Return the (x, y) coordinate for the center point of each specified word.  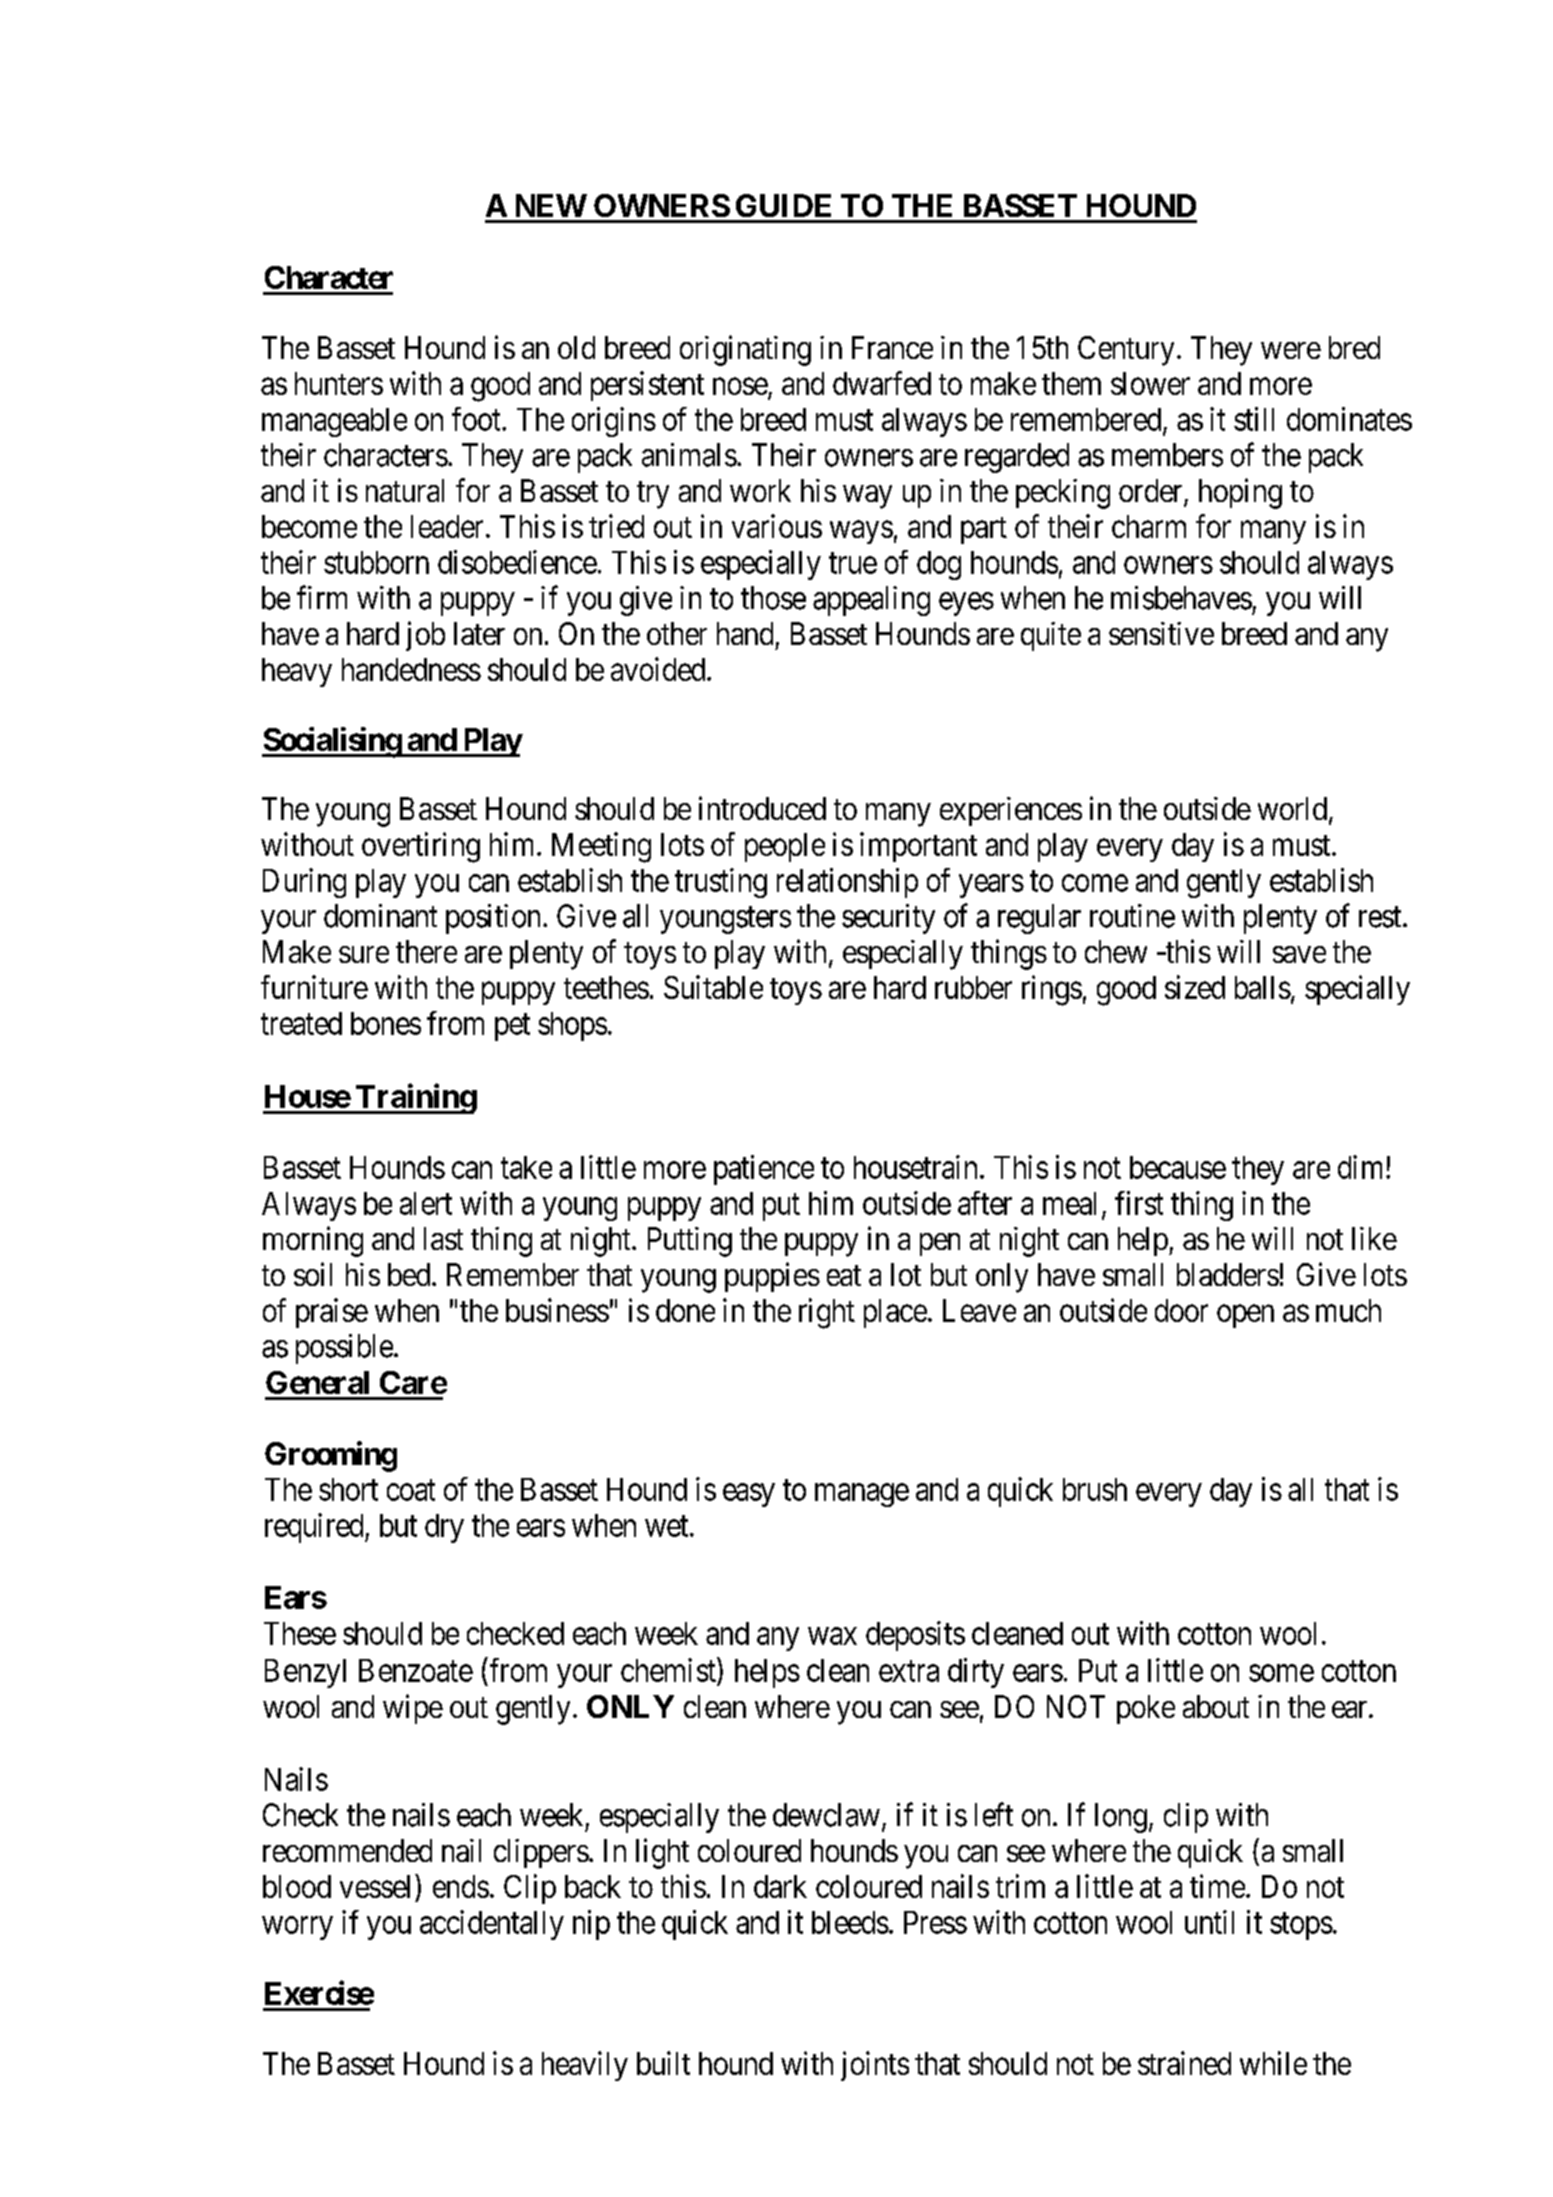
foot (477, 419)
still (1254, 419)
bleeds (850, 1922)
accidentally (492, 1925)
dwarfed (882, 383)
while (1273, 2063)
